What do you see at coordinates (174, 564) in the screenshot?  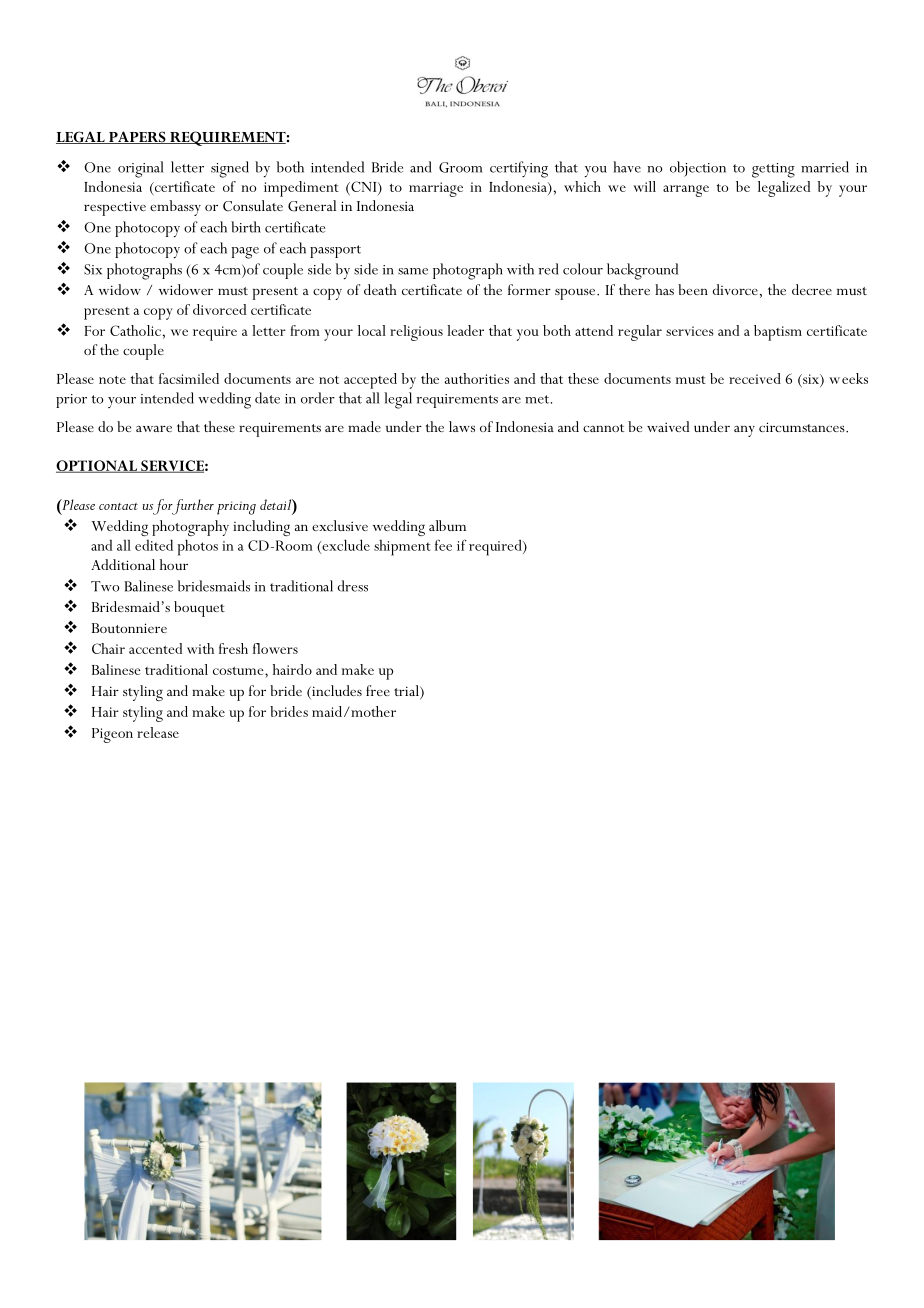 I see `hour` at bounding box center [174, 564].
